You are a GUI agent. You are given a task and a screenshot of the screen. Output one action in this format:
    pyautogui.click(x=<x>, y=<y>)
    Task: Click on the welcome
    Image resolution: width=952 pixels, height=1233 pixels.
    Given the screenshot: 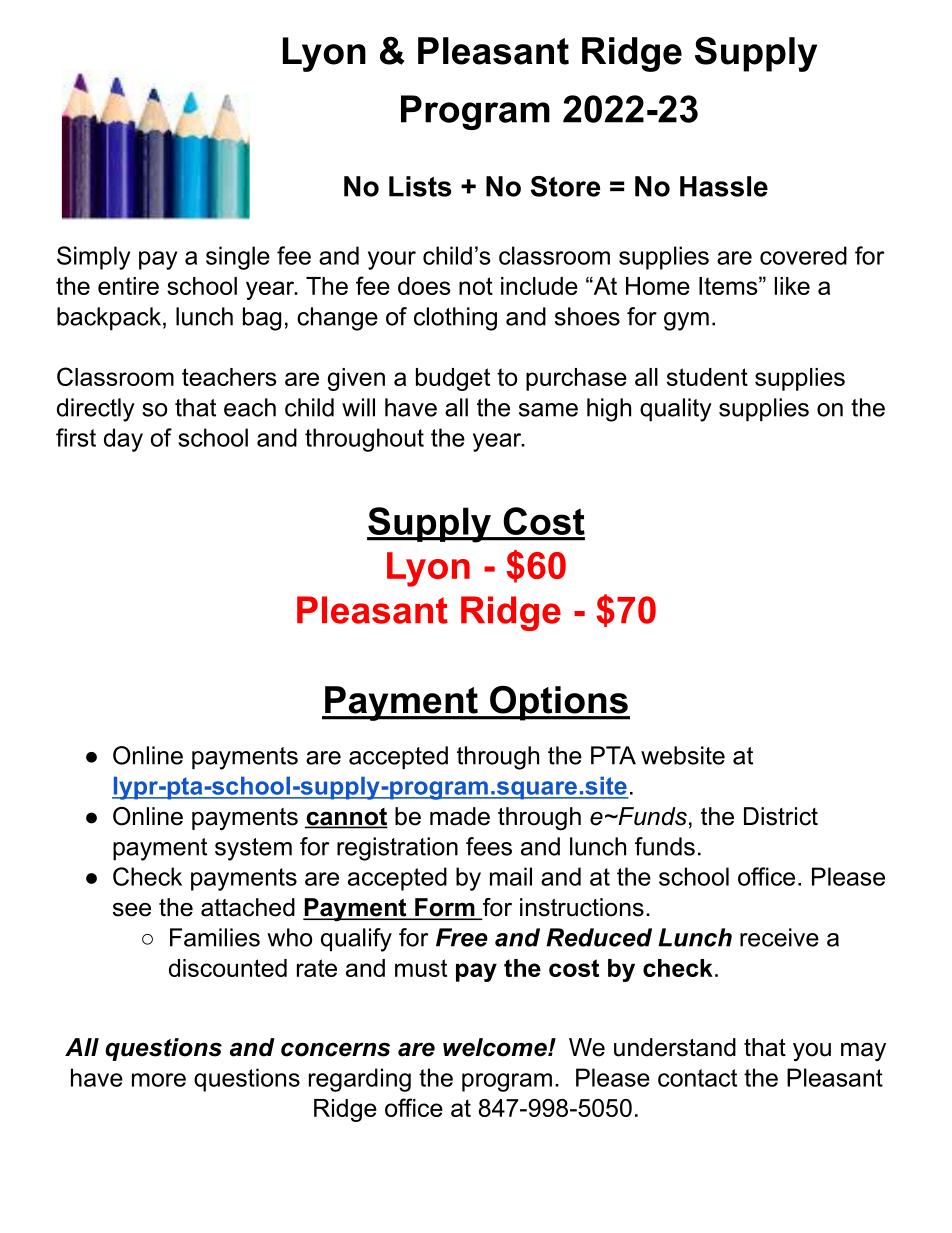 What is the action you would take?
    pyautogui.click(x=496, y=1047)
